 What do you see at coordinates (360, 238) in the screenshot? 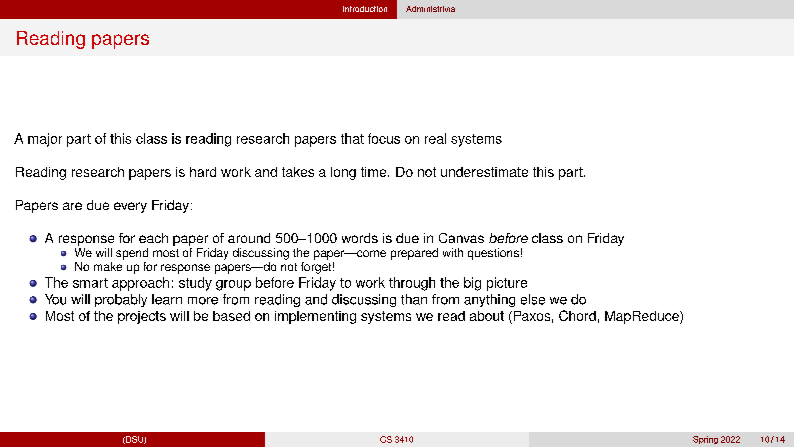
I see `words` at bounding box center [360, 238].
